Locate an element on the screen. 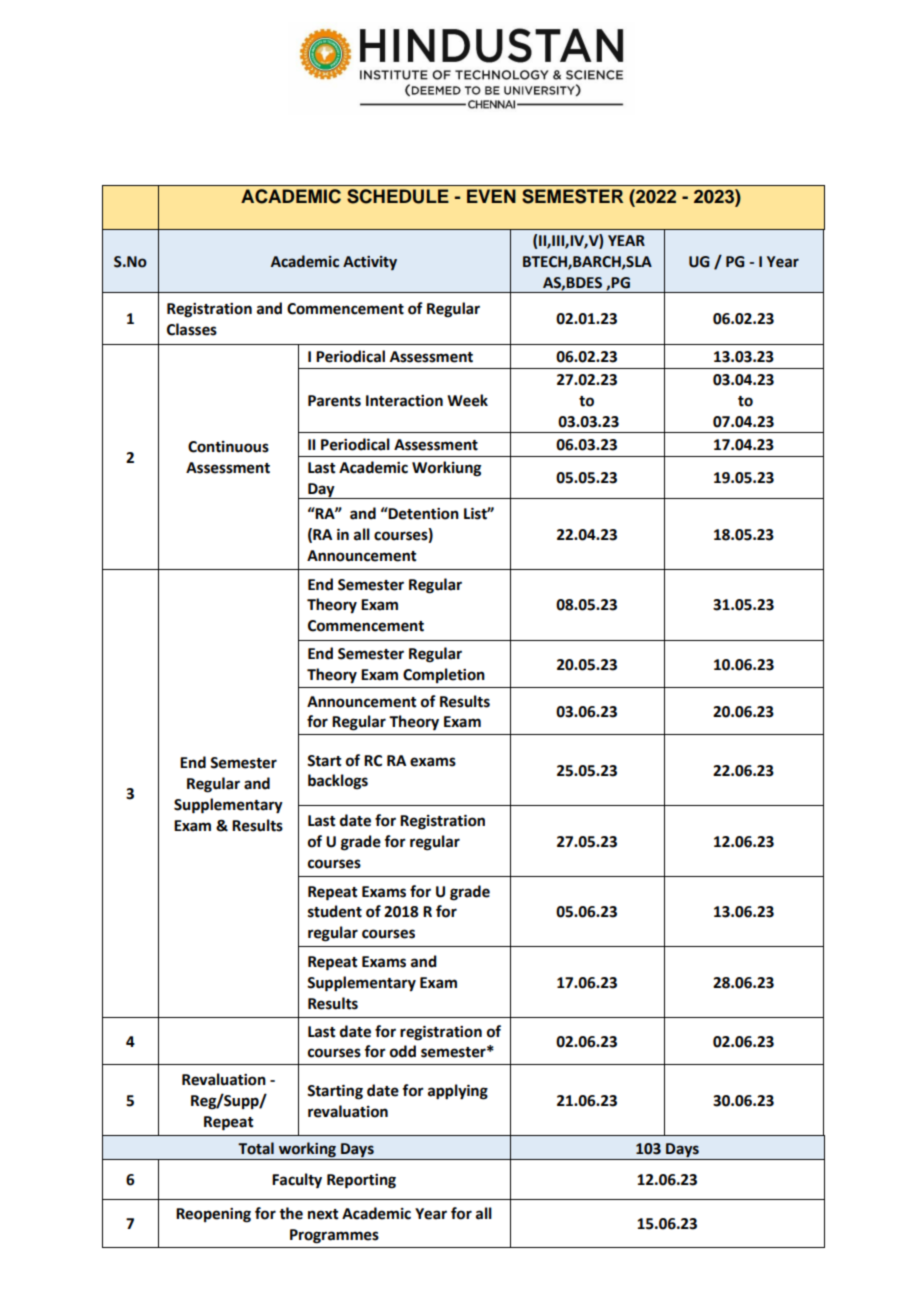 The width and height of the screenshot is (924, 1308). EVEN is located at coordinates (491, 196).
